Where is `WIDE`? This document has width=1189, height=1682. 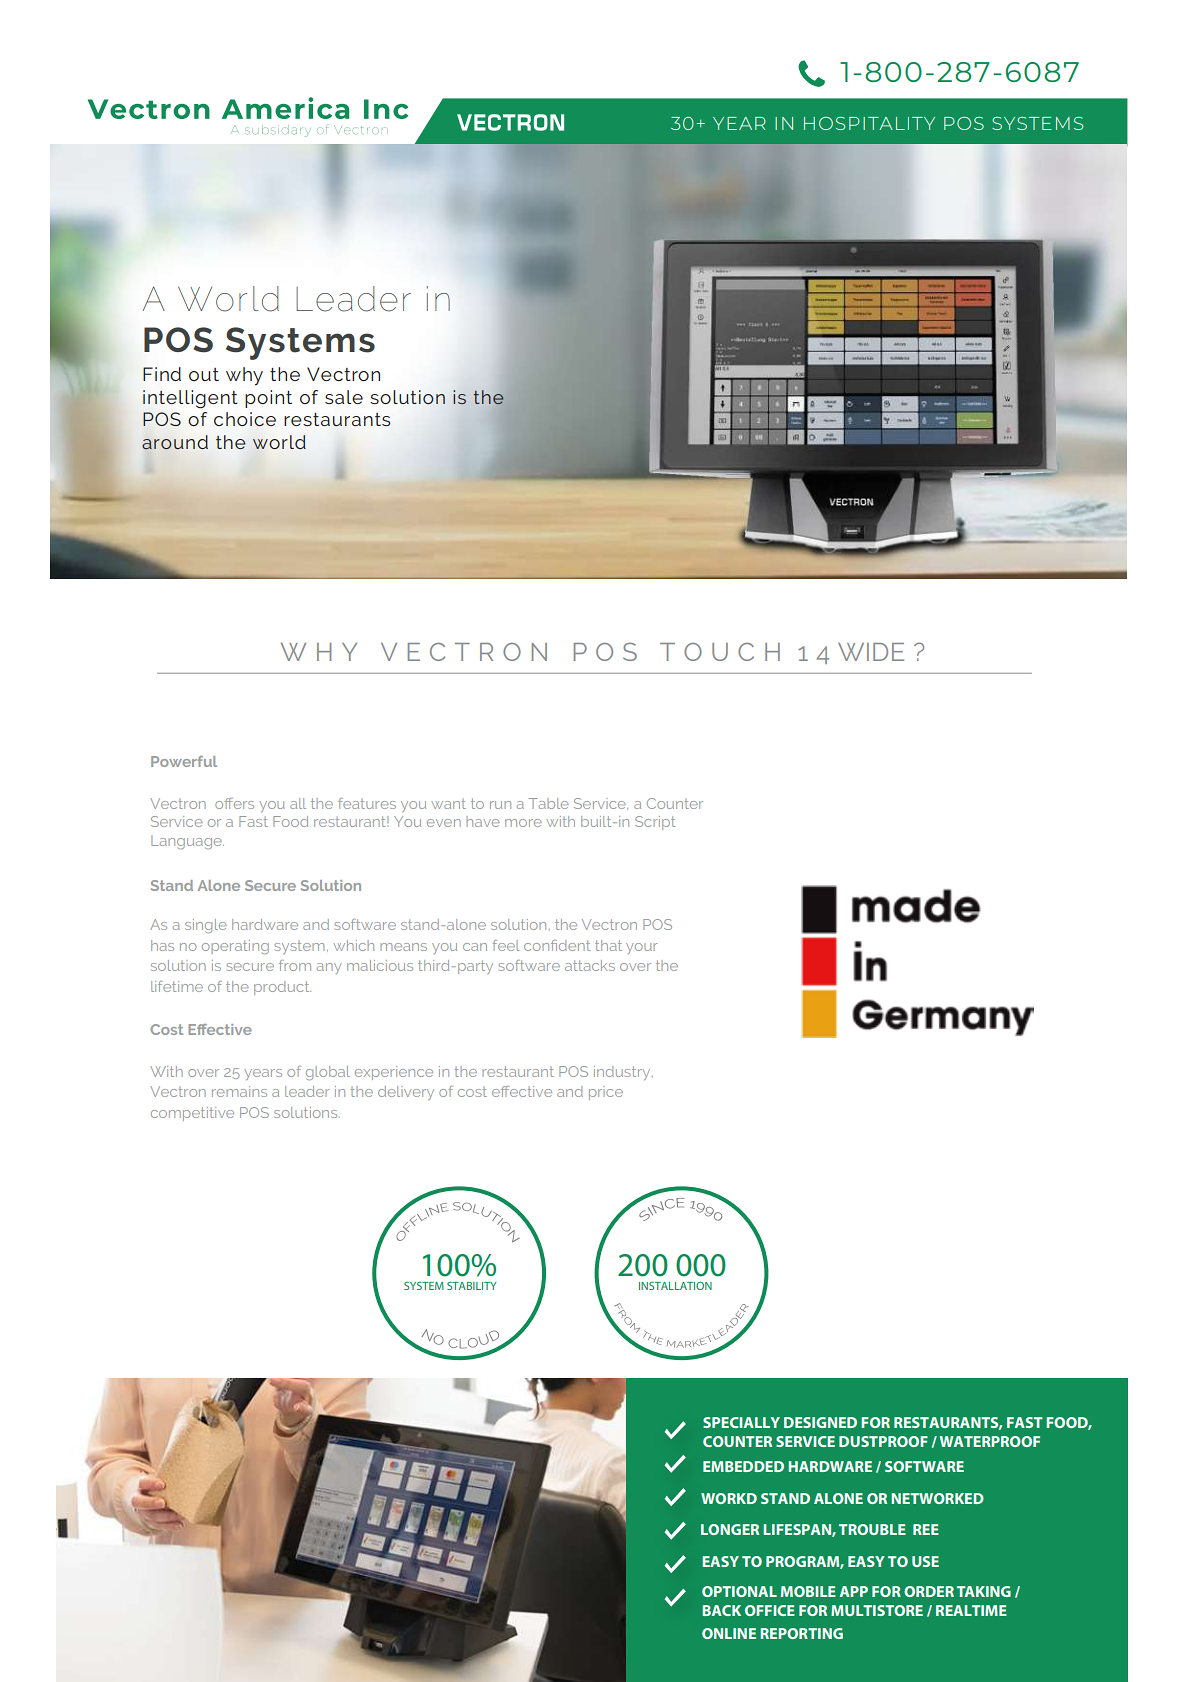
WIDE is located at coordinates (871, 652).
